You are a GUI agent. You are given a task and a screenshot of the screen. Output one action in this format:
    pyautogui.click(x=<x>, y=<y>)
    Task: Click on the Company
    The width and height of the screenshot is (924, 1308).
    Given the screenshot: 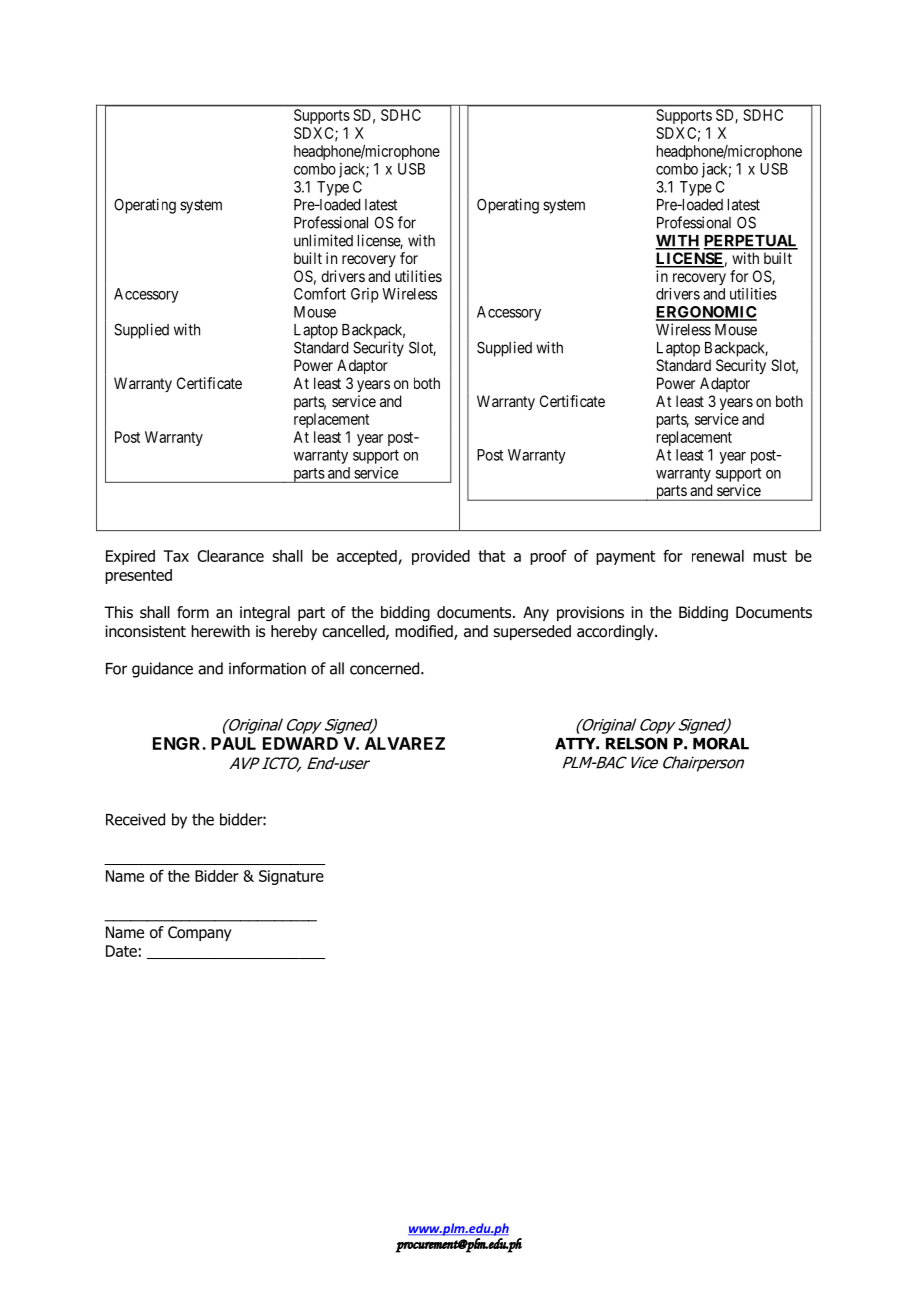 What is the action you would take?
    pyautogui.click(x=200, y=933)
